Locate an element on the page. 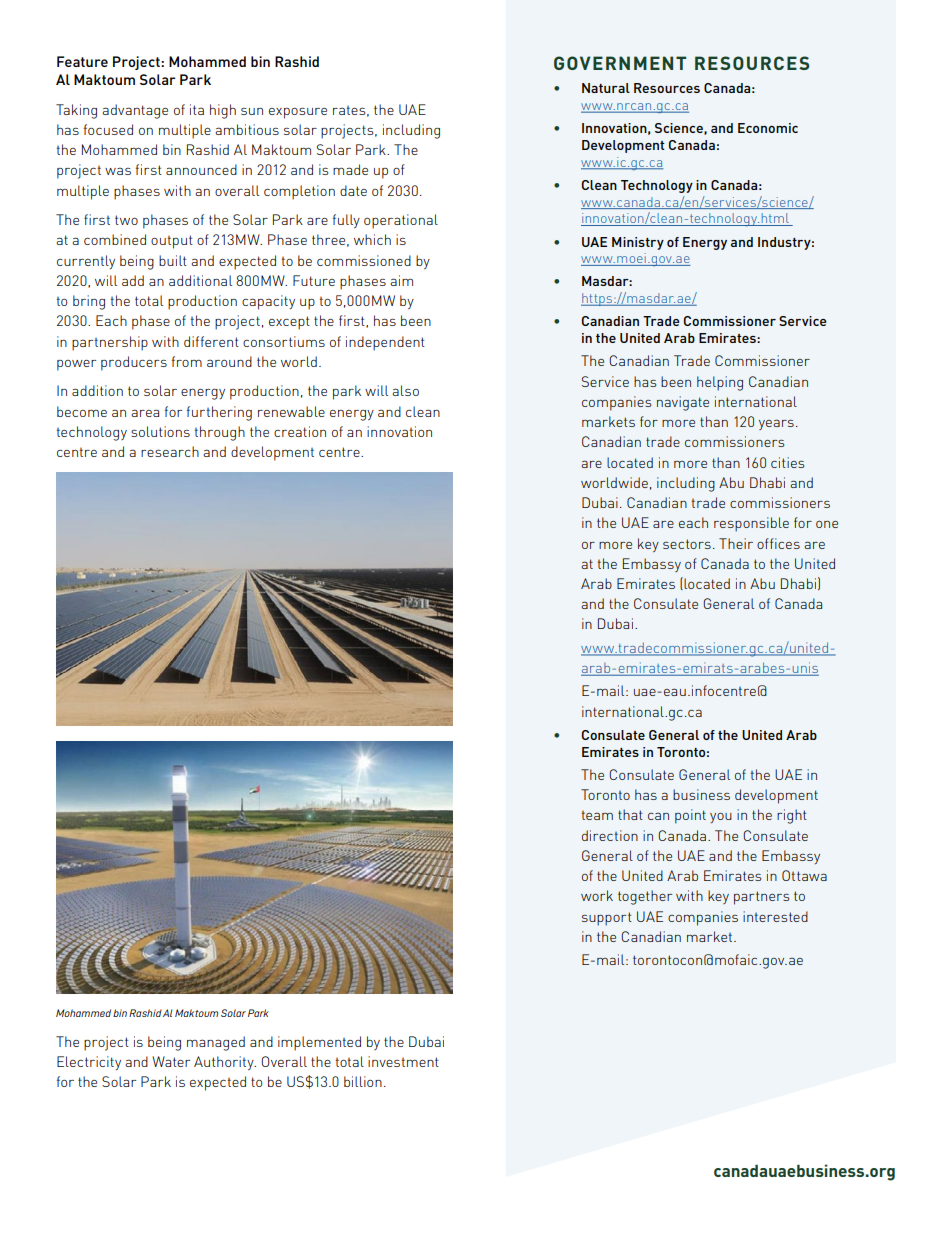 This image has width=952, height=1233. advantage is located at coordinates (135, 111).
